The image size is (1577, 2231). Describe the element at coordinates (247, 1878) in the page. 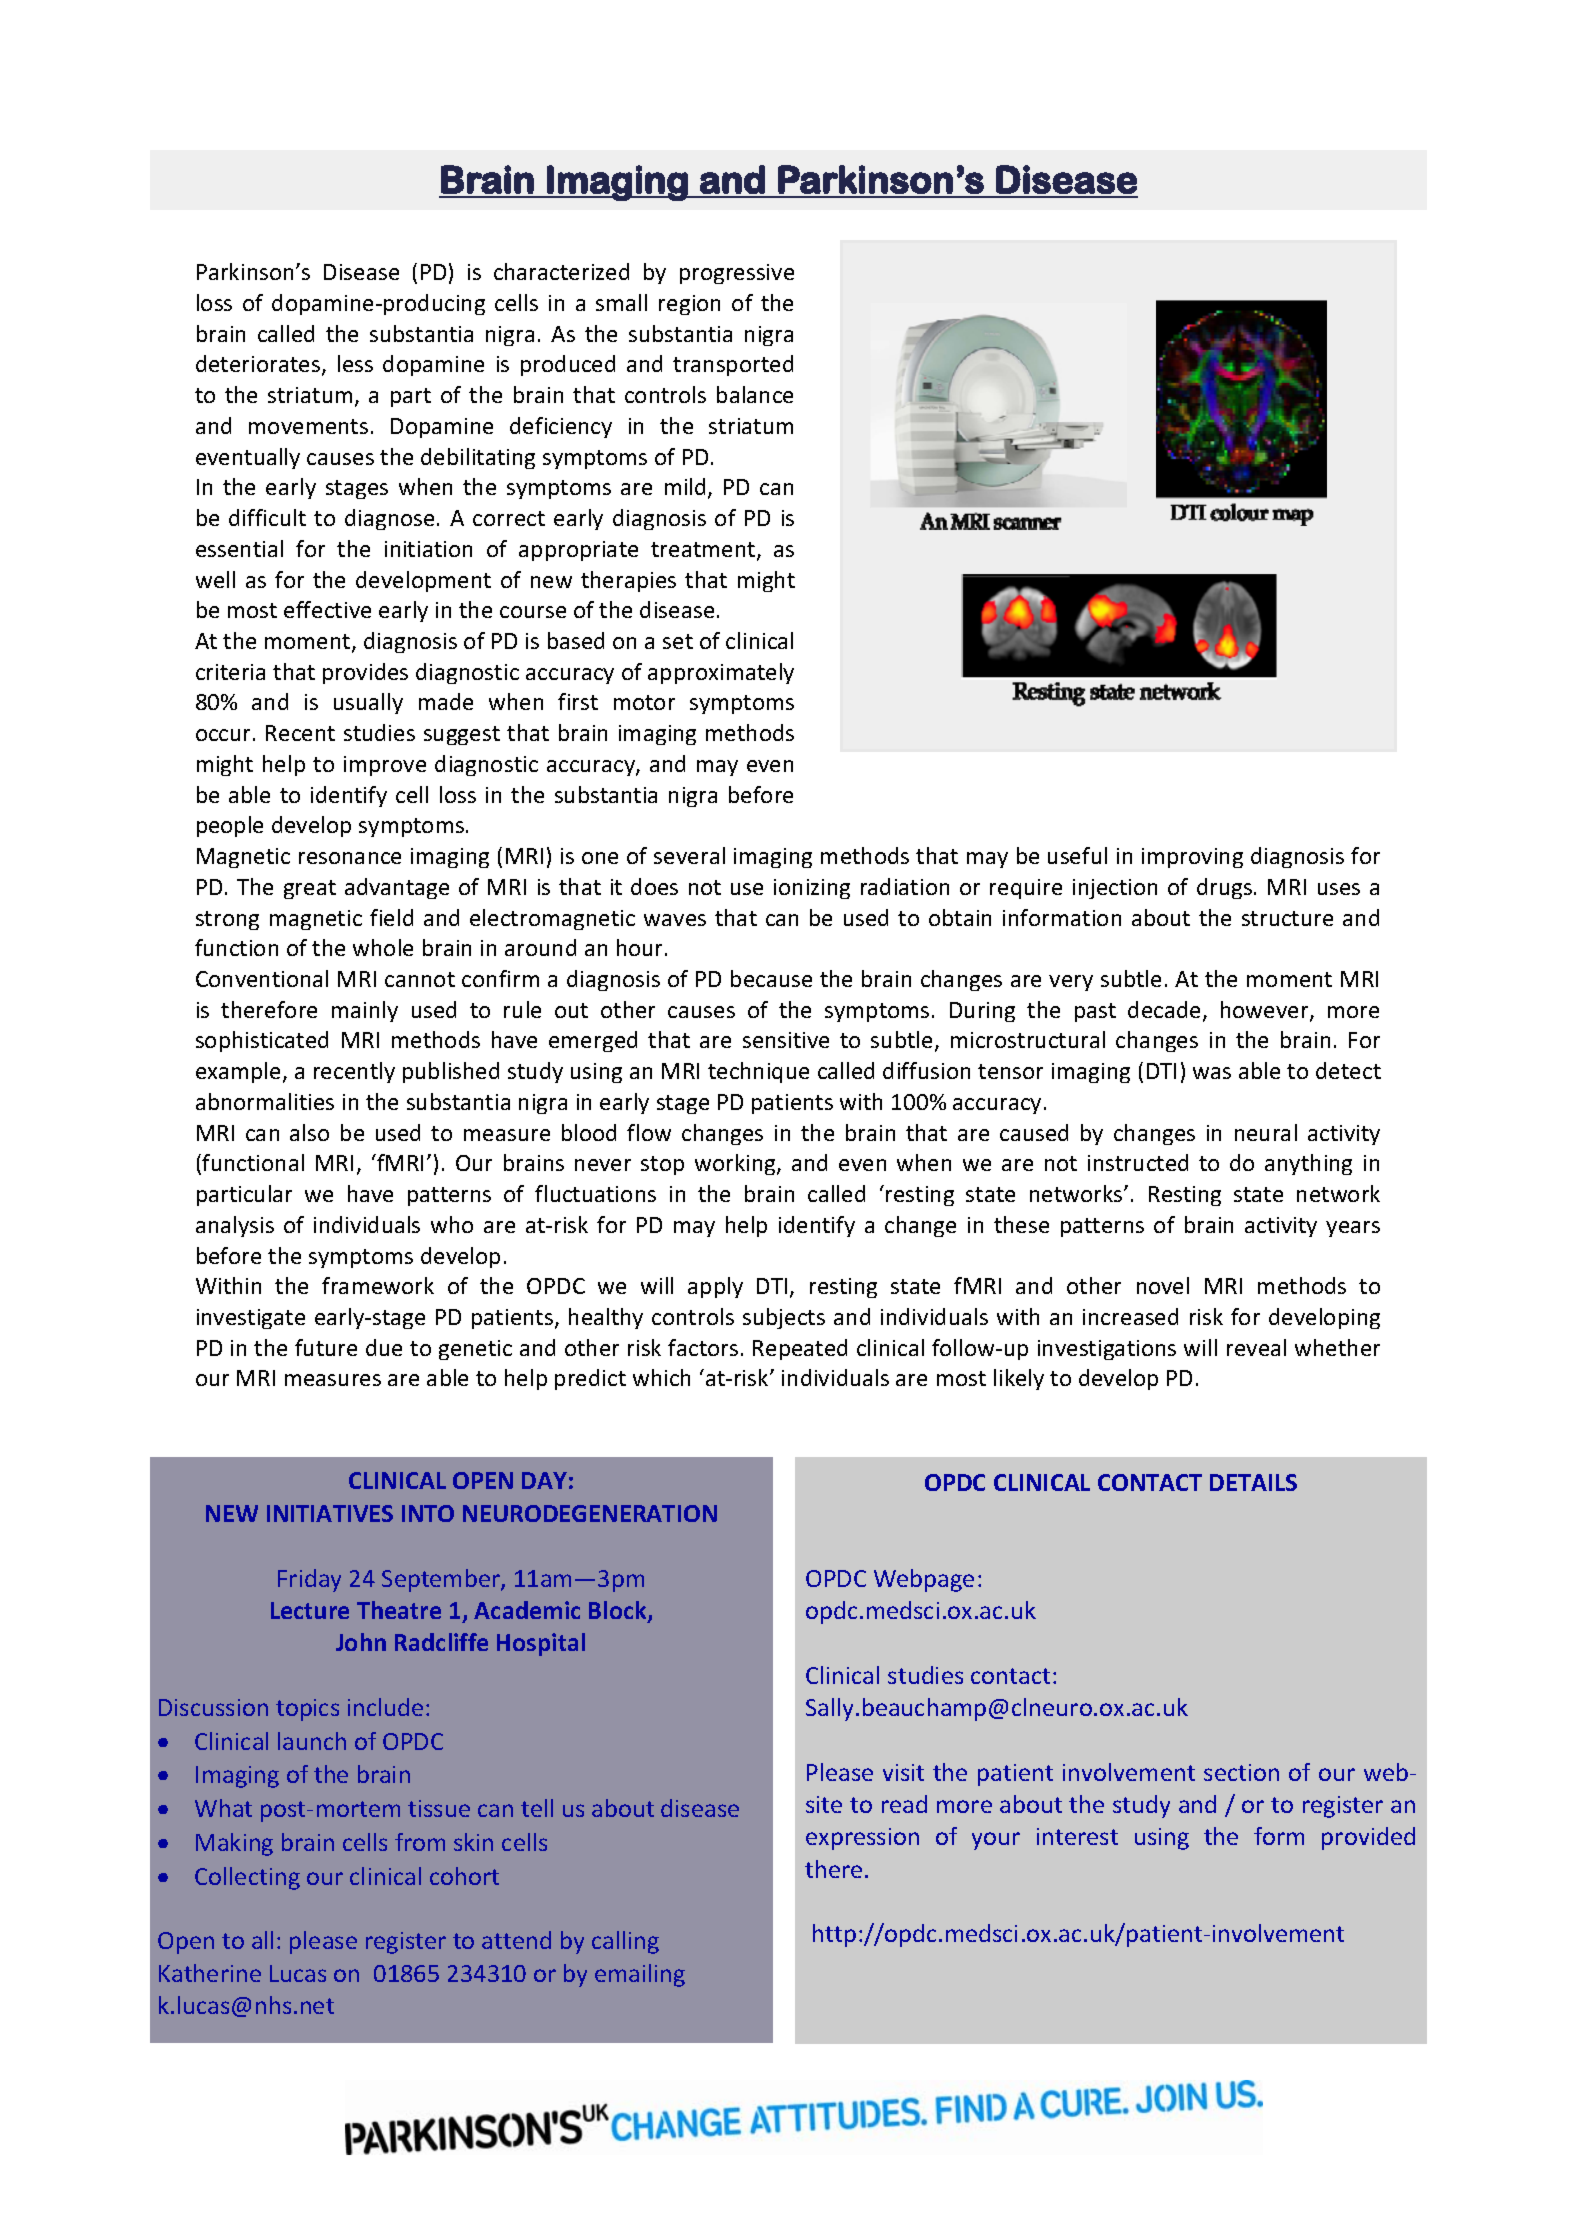

I see `Collecting` at that location.
